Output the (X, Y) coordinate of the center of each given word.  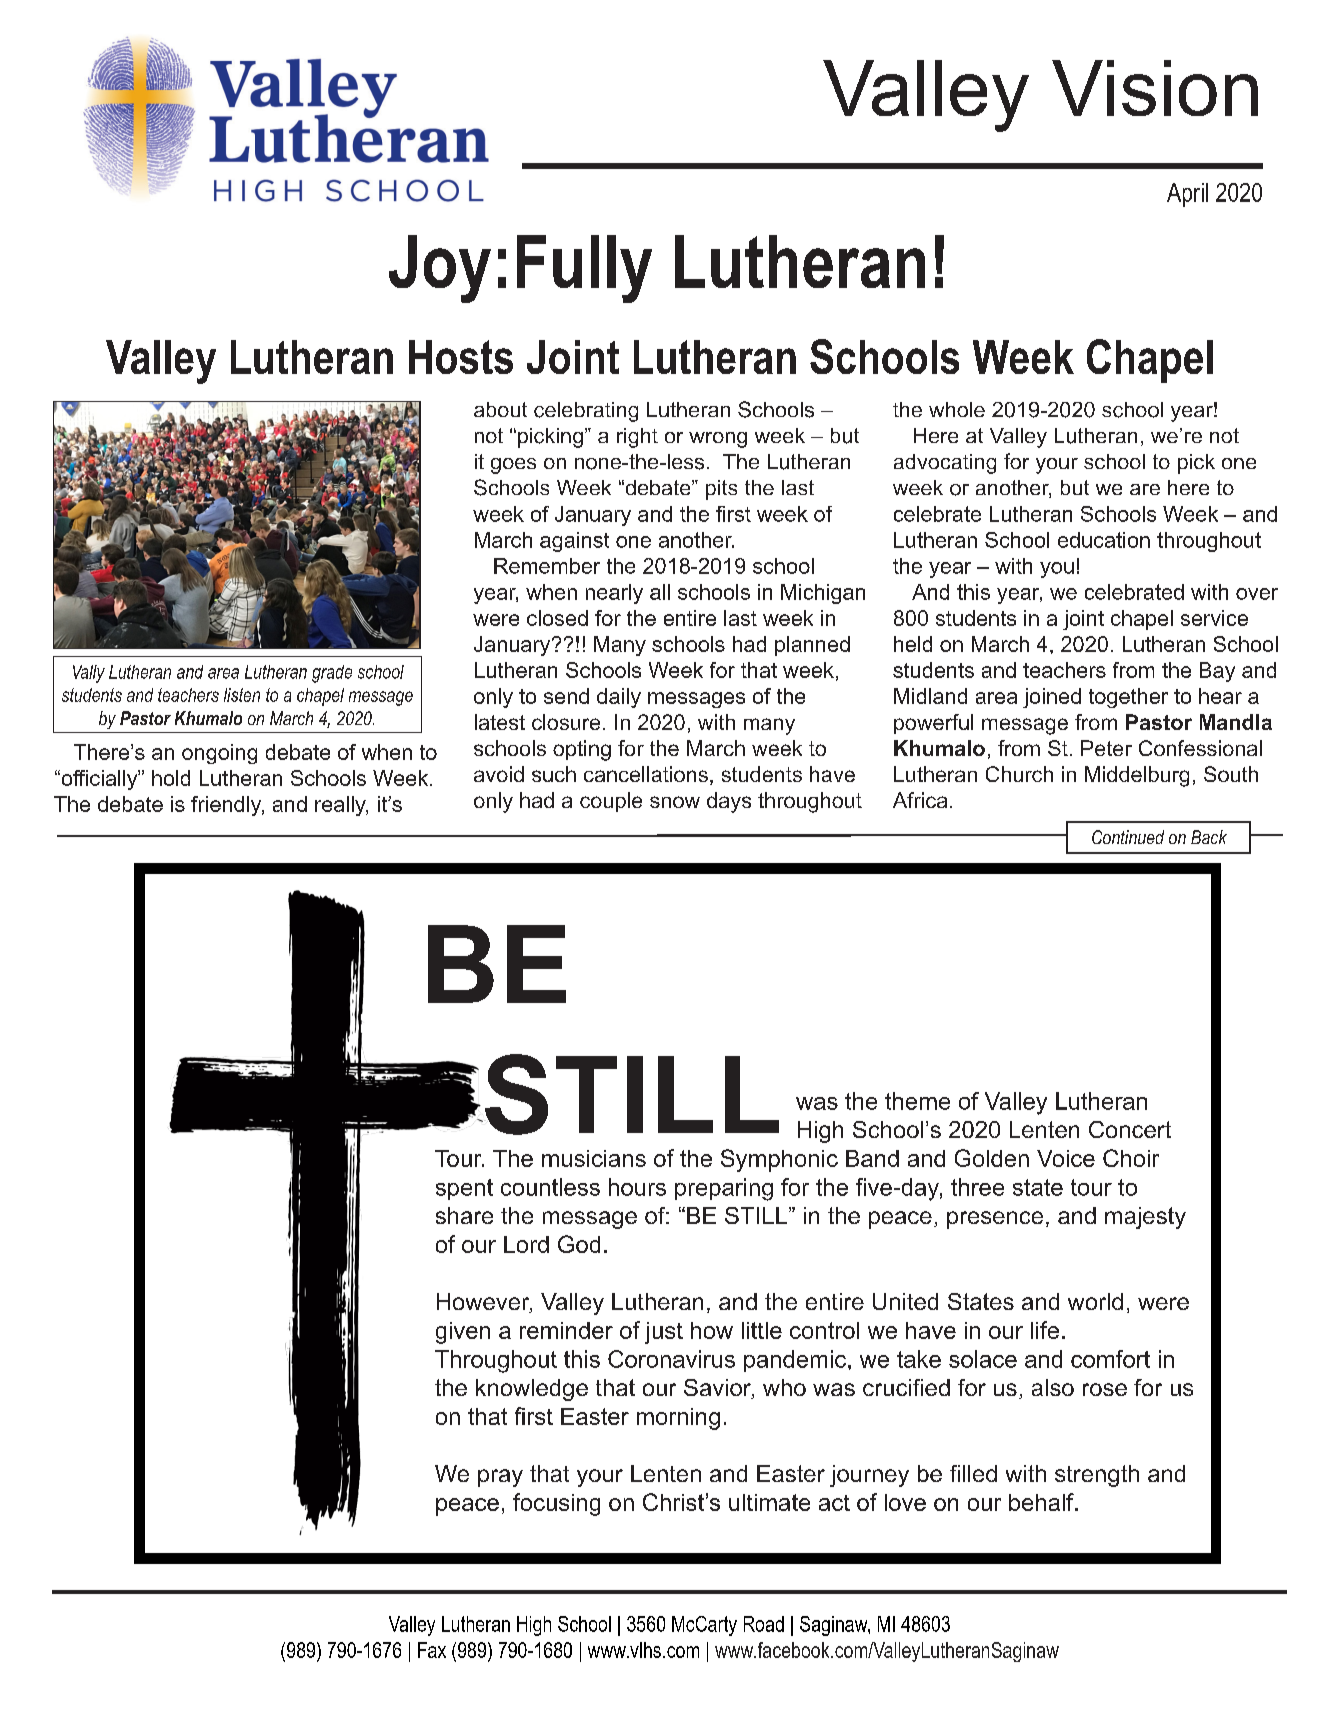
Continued (1128, 837)
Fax (432, 1650)
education (1104, 540)
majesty (1145, 1218)
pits (721, 490)
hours (637, 1187)
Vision (1155, 88)
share (464, 1215)
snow (675, 802)
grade (332, 674)
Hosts (461, 357)
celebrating (586, 412)
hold (171, 778)
